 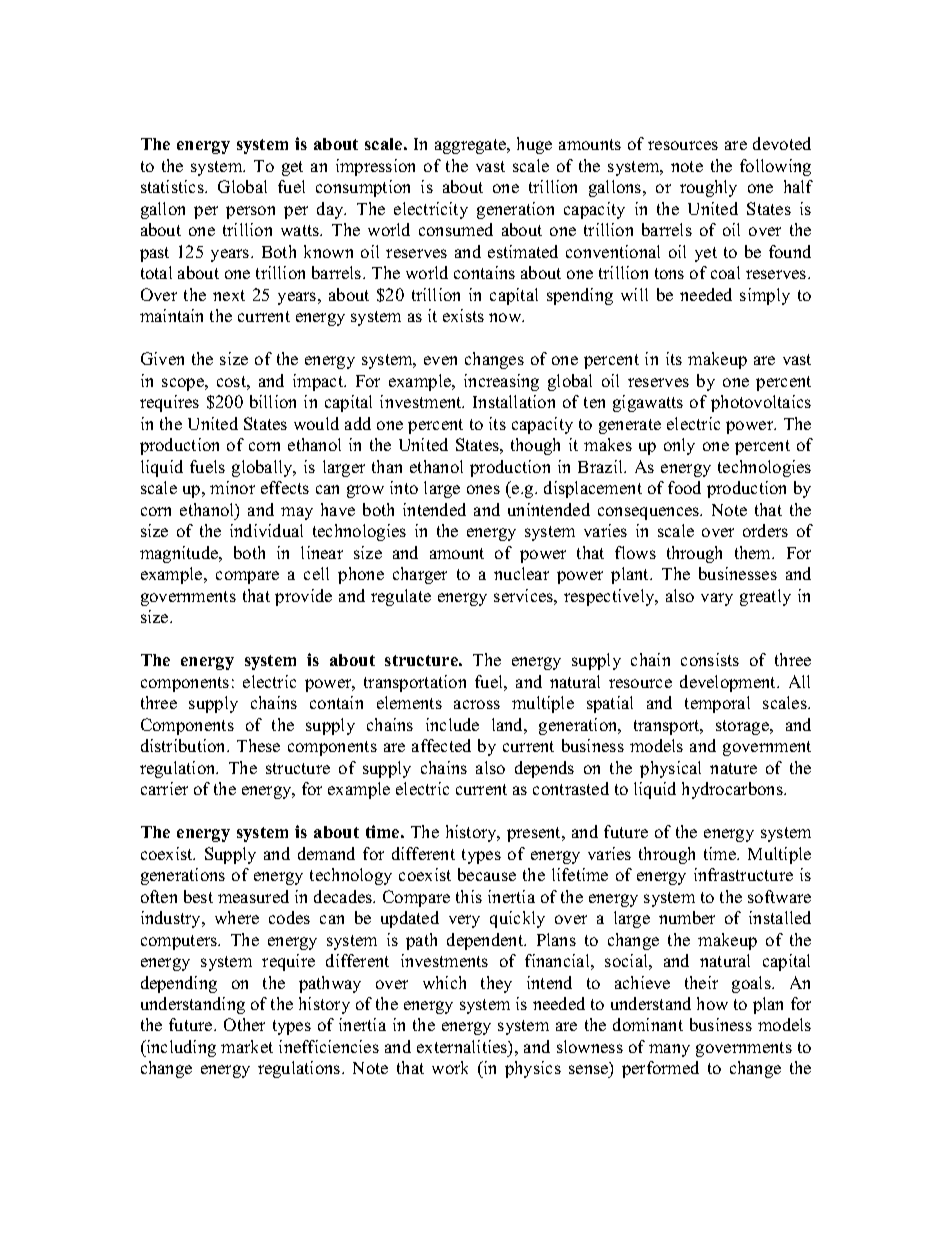 What do you see at coordinates (247, 1046) in the page?
I see `market` at bounding box center [247, 1046].
